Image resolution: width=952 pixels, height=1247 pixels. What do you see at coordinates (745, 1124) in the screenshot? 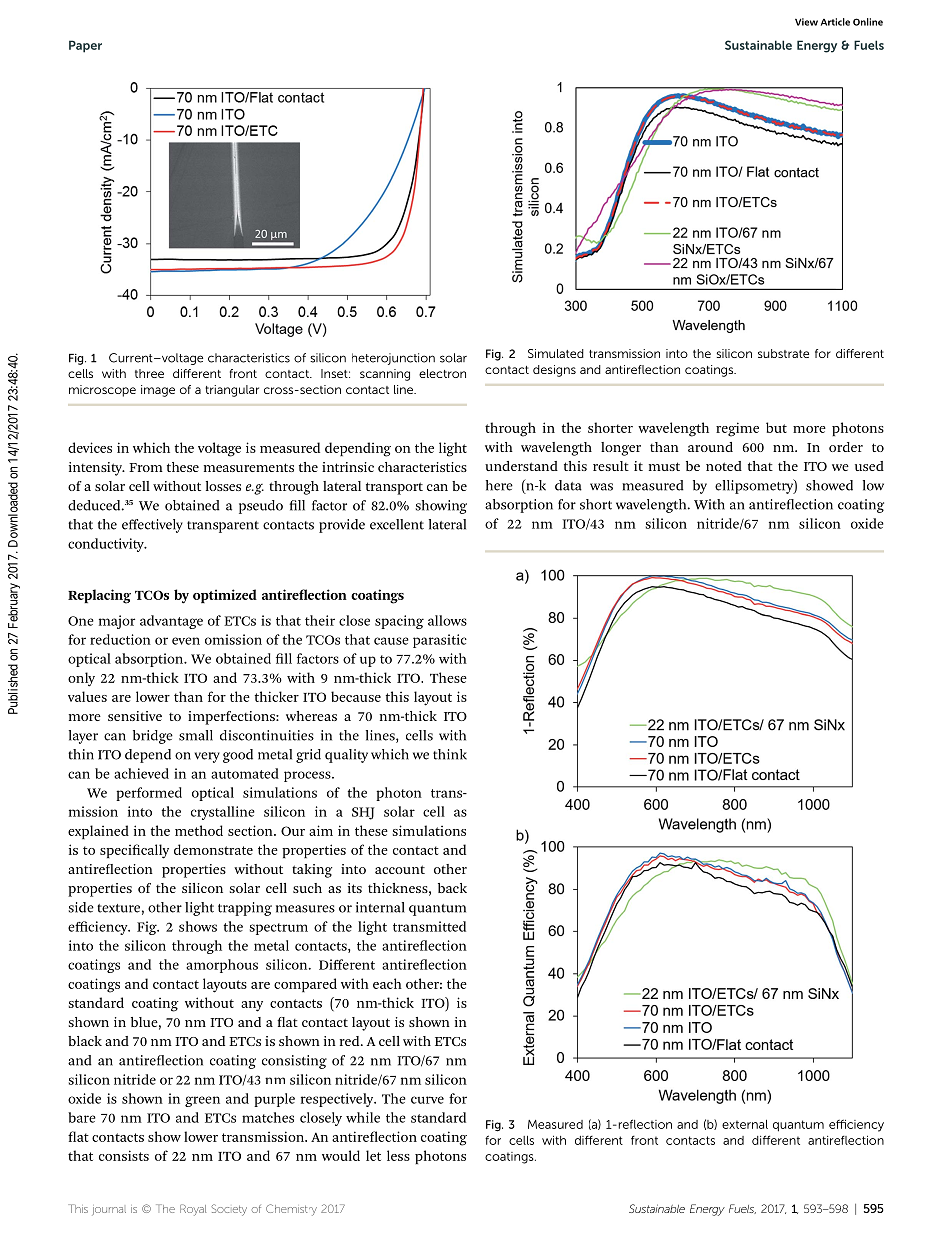
I see `external` at bounding box center [745, 1124].
